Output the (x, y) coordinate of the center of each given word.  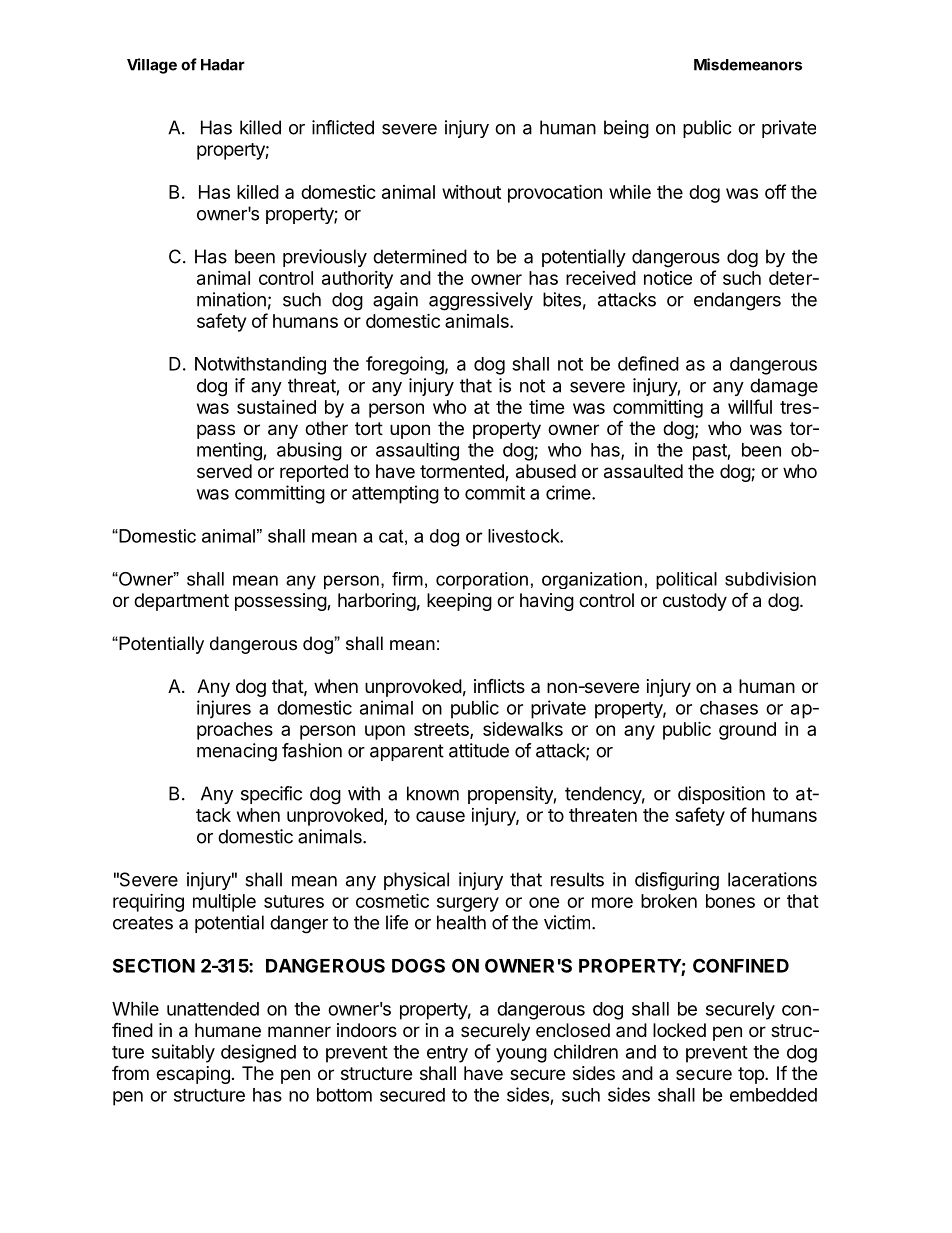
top (752, 1075)
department (181, 602)
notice (668, 278)
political (686, 581)
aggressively (481, 301)
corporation (482, 581)
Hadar (223, 65)
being (626, 129)
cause (440, 816)
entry (447, 1054)
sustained (276, 407)
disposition (721, 795)
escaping (193, 1075)
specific (271, 795)
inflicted (343, 127)
